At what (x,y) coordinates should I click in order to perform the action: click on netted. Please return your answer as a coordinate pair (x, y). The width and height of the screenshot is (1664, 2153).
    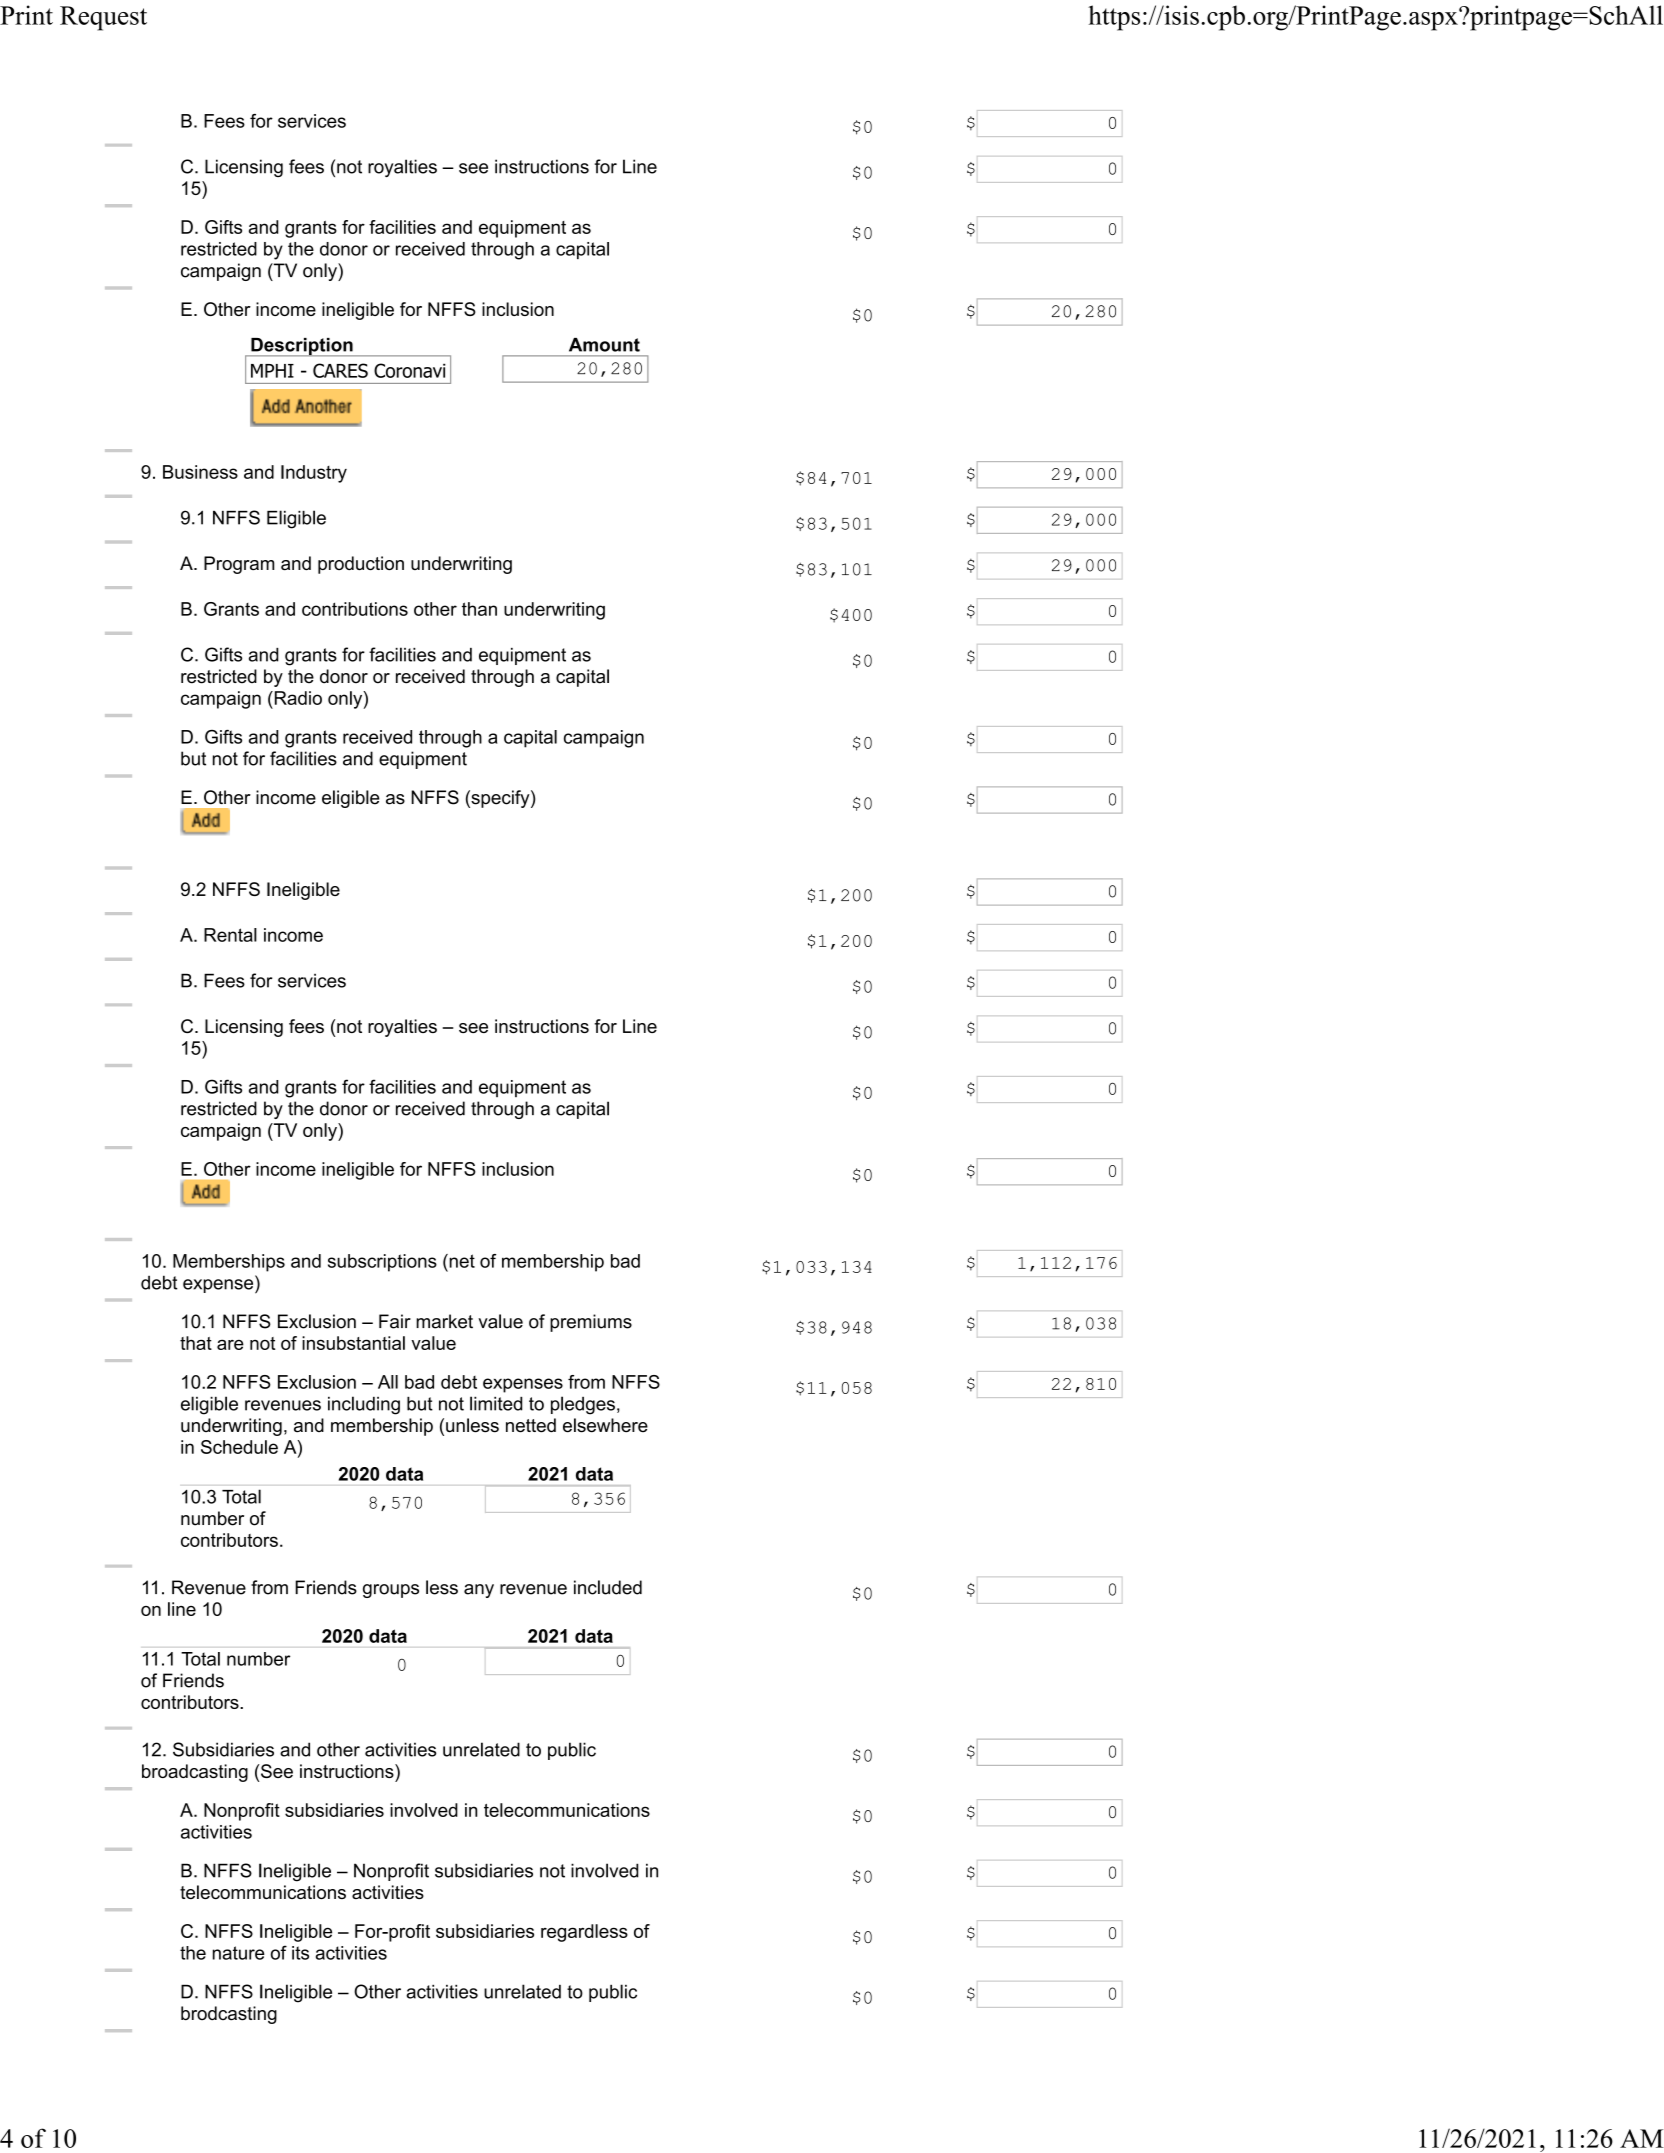
    Looking at the image, I should click on (531, 1425).
